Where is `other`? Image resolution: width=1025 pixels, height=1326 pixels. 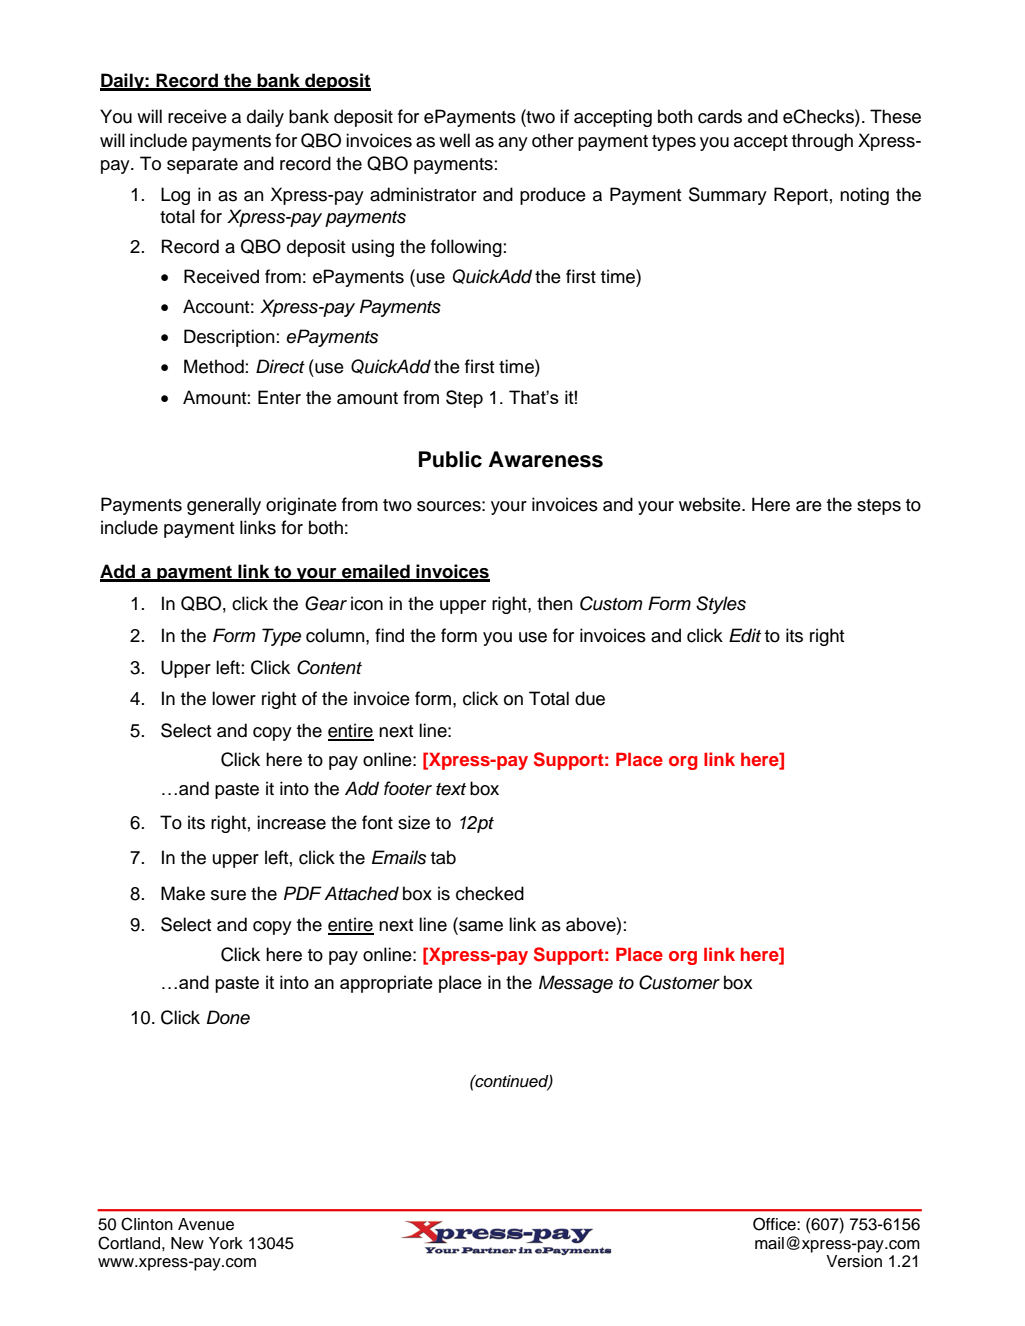 other is located at coordinates (553, 140).
